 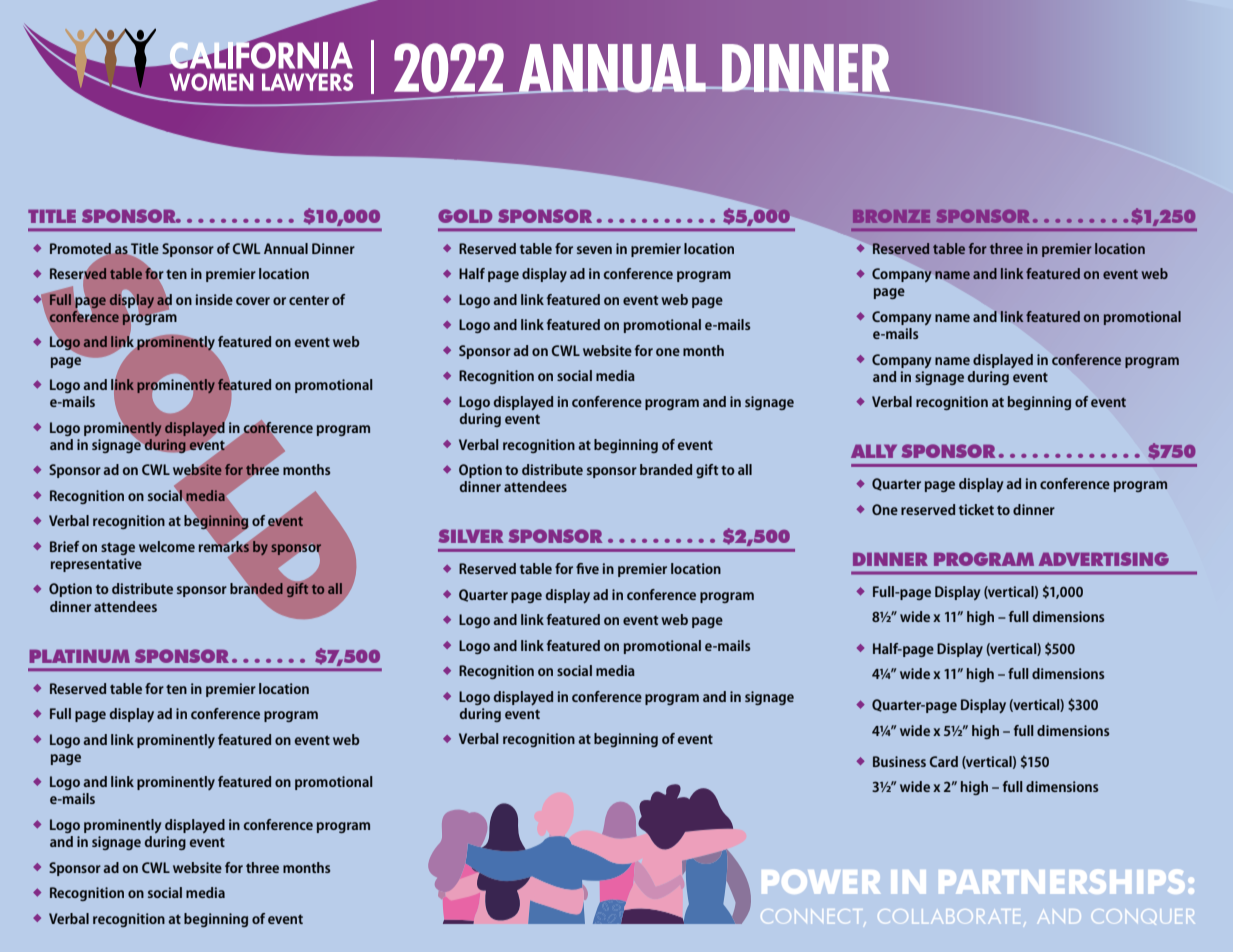 I want to click on representative, so click(x=96, y=565).
